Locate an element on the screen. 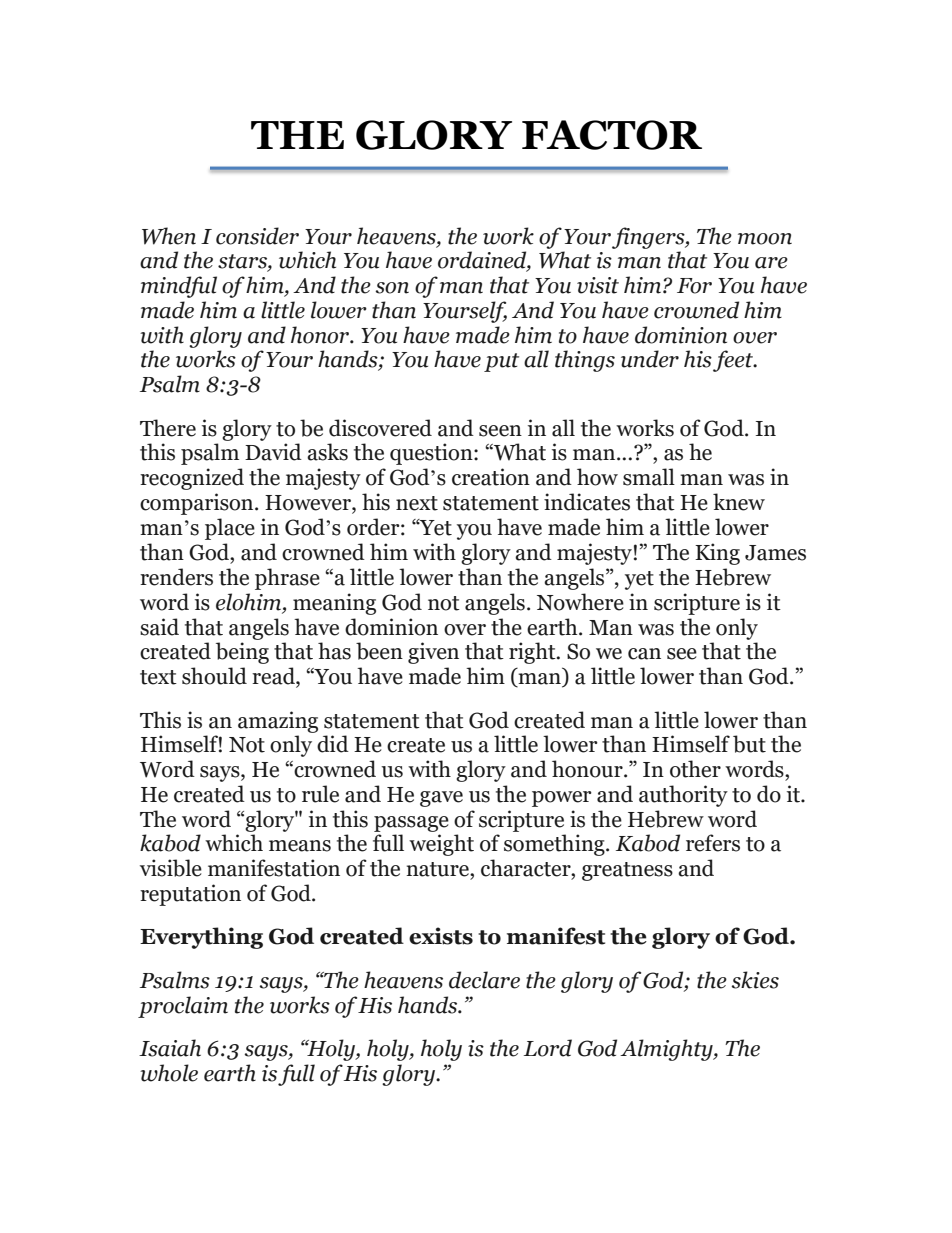 Image resolution: width=952 pixels, height=1233 pixels. skies is located at coordinates (755, 980).
